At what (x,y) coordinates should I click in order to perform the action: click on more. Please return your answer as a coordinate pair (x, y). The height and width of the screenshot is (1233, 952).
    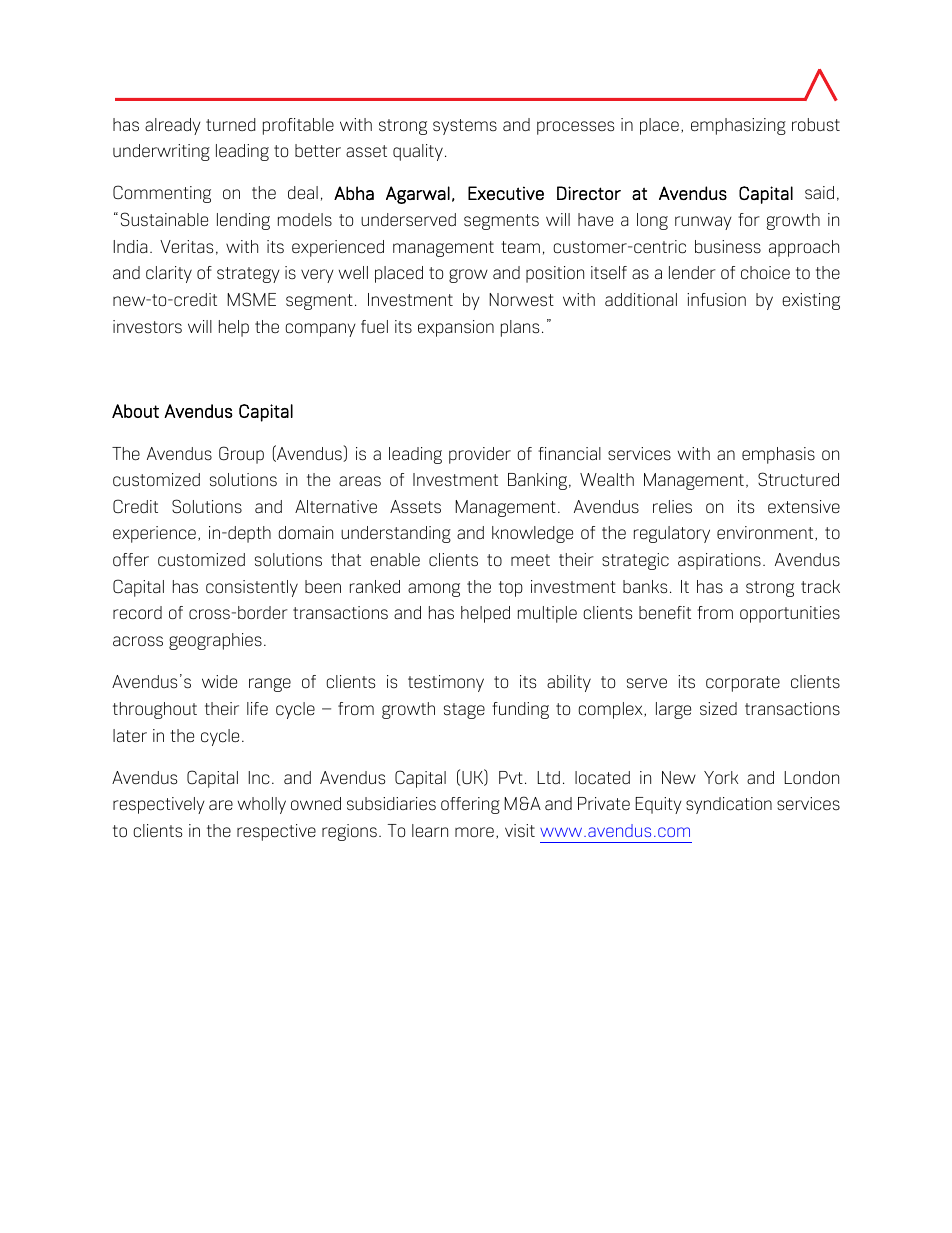
    Looking at the image, I should click on (474, 832).
